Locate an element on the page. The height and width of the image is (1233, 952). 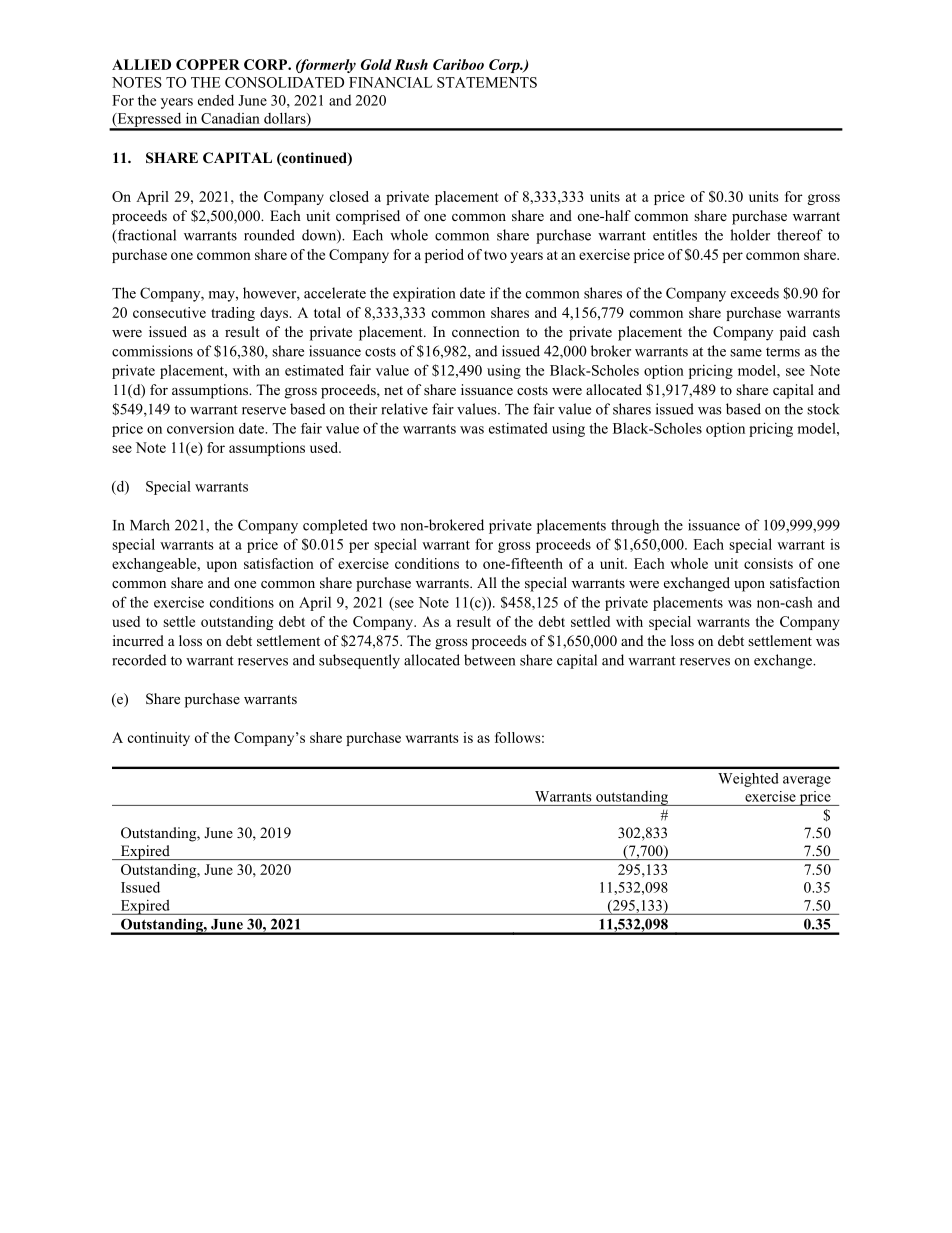
between is located at coordinates (489, 660).
